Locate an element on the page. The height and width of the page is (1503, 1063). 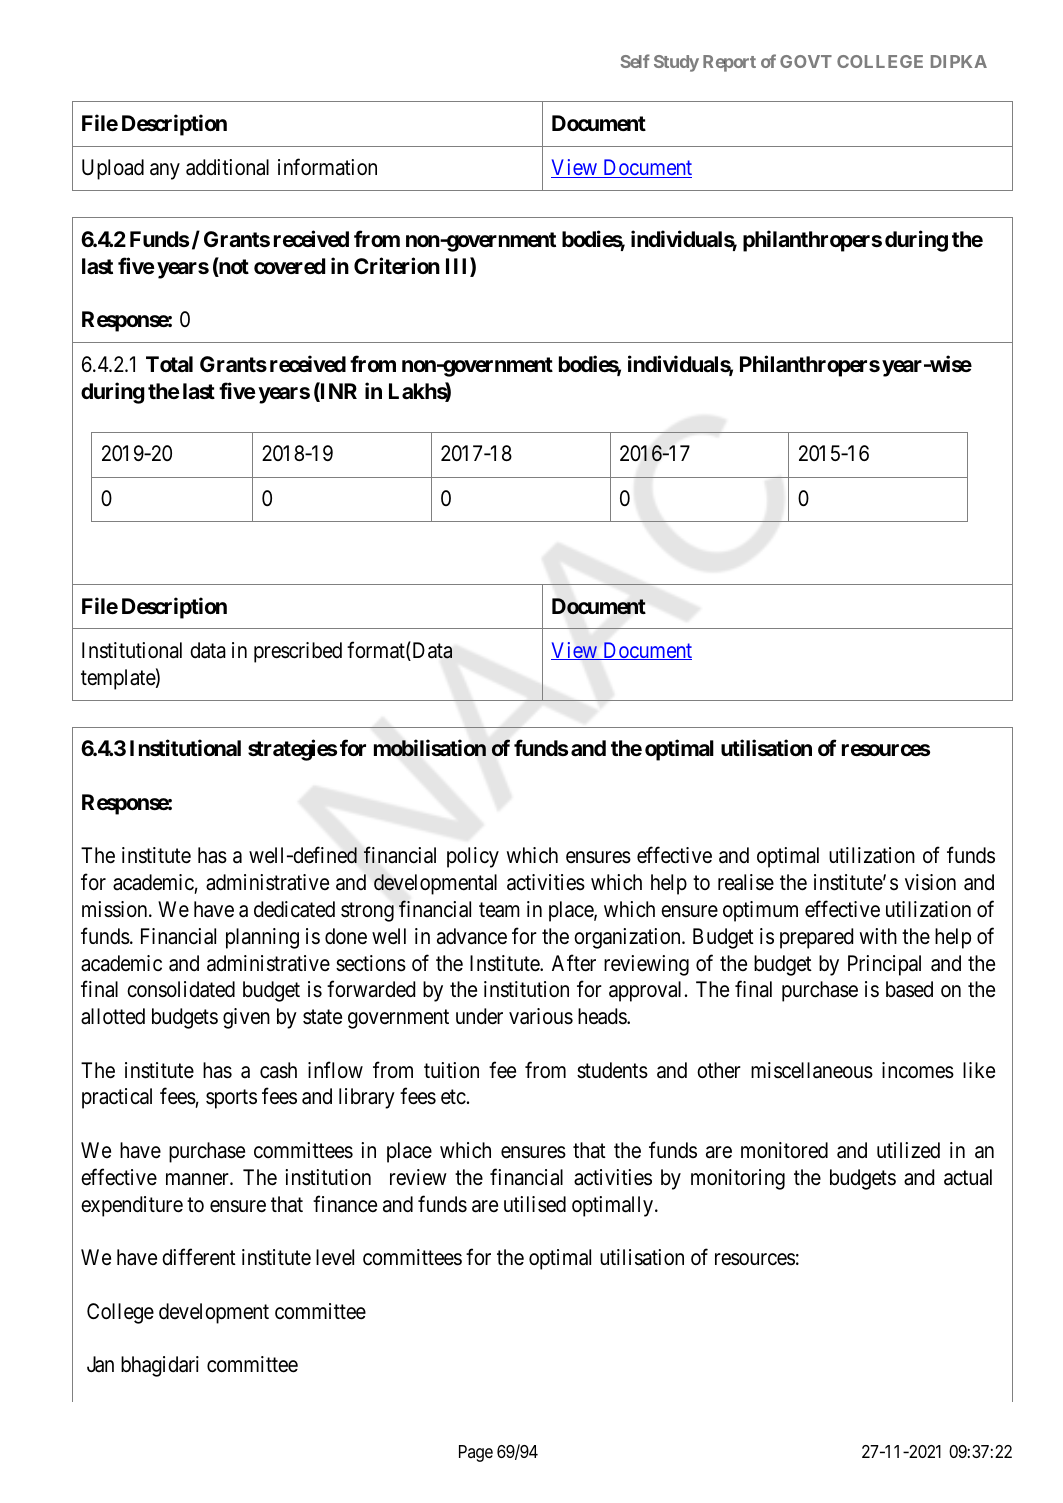
Principal is located at coordinates (884, 965).
